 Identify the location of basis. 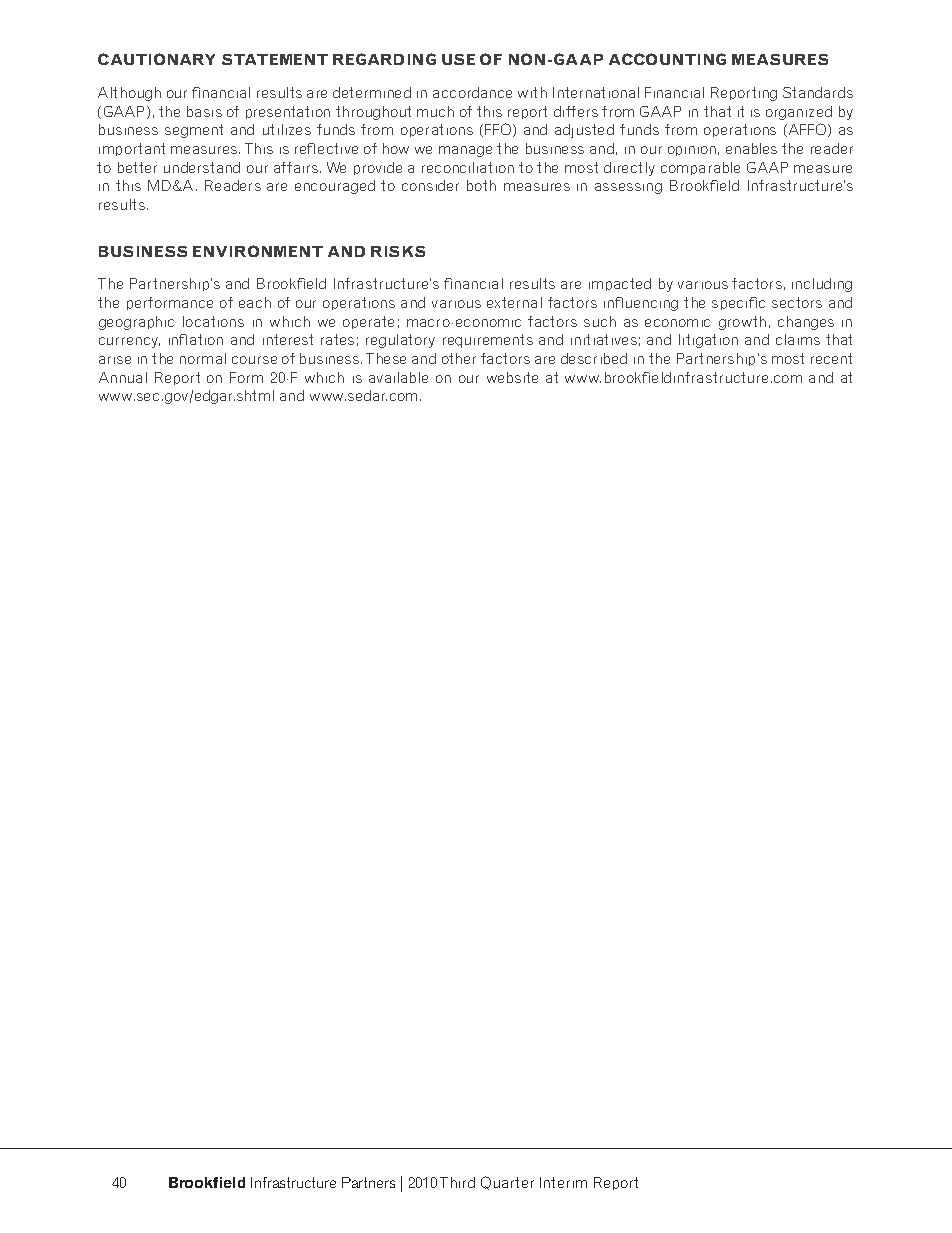
(204, 111).
